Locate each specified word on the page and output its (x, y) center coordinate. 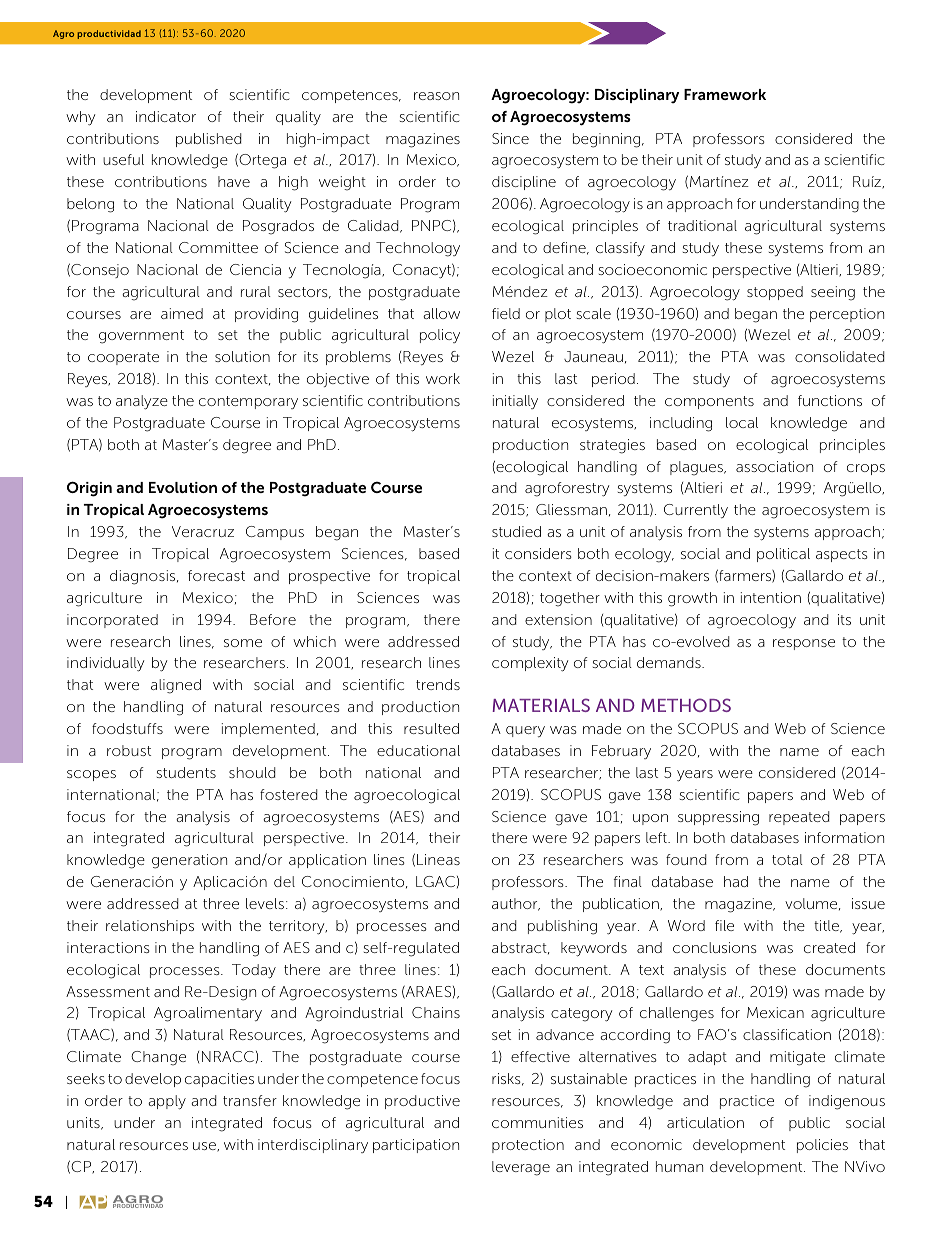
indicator (166, 116)
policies (822, 1146)
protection (528, 1146)
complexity (530, 664)
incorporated (112, 621)
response (804, 644)
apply (167, 1102)
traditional (702, 225)
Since (510, 138)
